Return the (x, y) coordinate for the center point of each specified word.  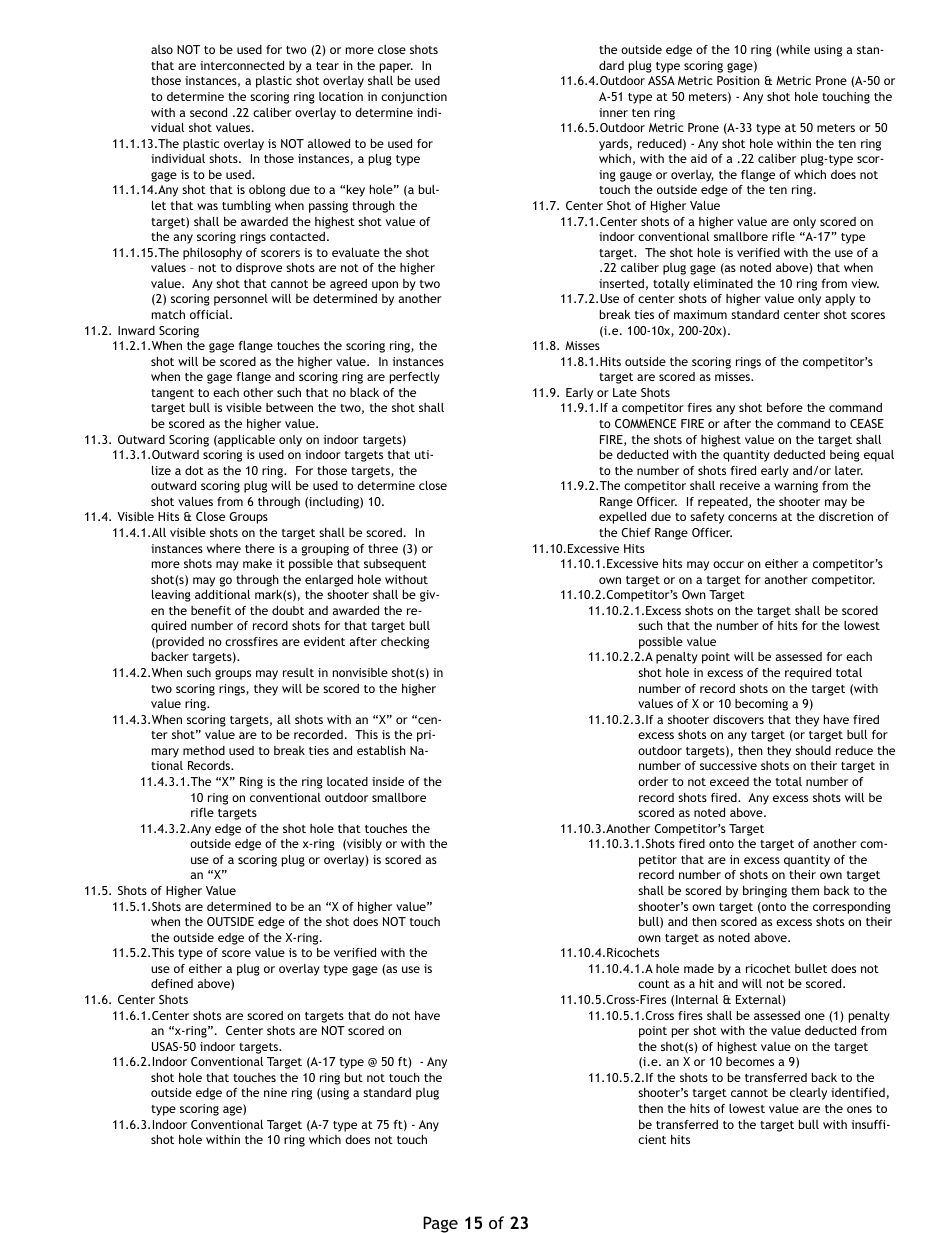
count (654, 984)
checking (405, 643)
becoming (761, 705)
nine (275, 1092)
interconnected (242, 65)
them (805, 890)
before (785, 407)
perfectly (415, 378)
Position (738, 80)
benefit (211, 610)
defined (172, 983)
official (210, 314)
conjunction (414, 98)
